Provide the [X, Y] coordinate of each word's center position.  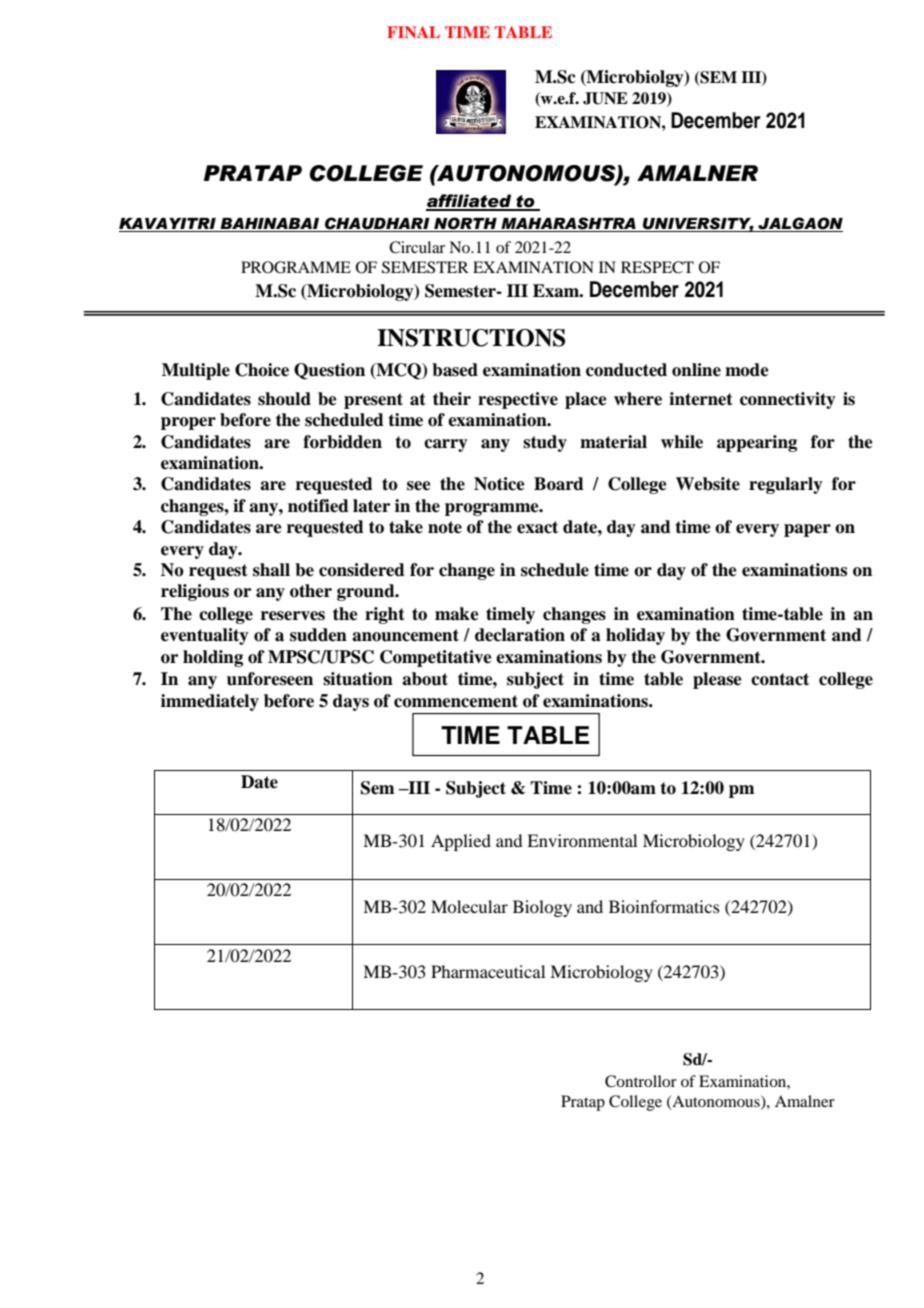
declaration [520, 635]
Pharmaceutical [488, 971]
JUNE [605, 98]
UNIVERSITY [697, 224]
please [717, 680]
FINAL [413, 32]
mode [747, 370]
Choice [262, 370]
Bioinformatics [664, 906]
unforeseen [270, 679]
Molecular [469, 906]
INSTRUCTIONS [471, 338]
